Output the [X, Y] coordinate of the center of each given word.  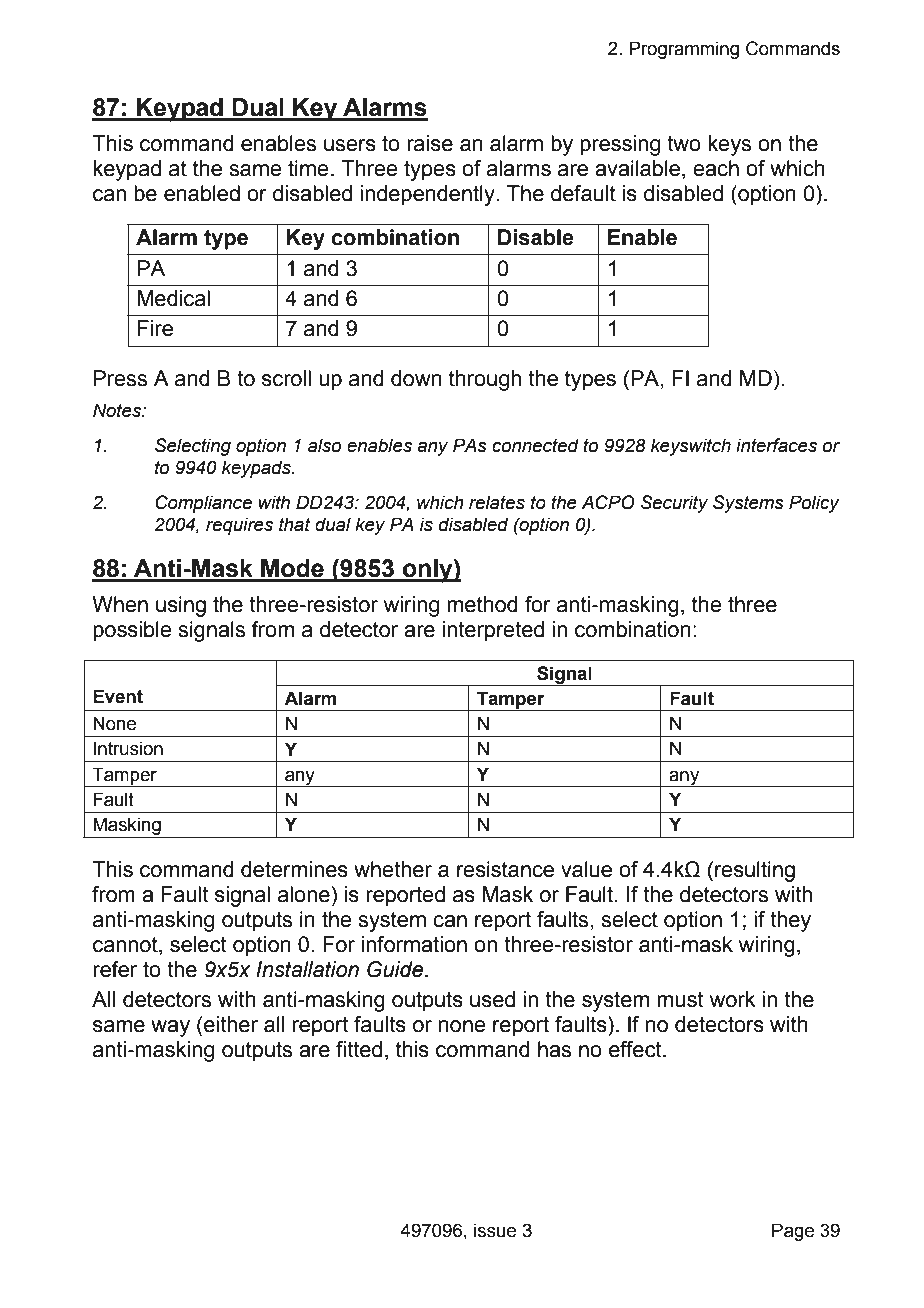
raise [430, 143]
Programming [684, 50]
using [181, 606]
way [170, 1028]
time [308, 168]
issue [495, 1230]
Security [674, 504]
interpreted [493, 631]
